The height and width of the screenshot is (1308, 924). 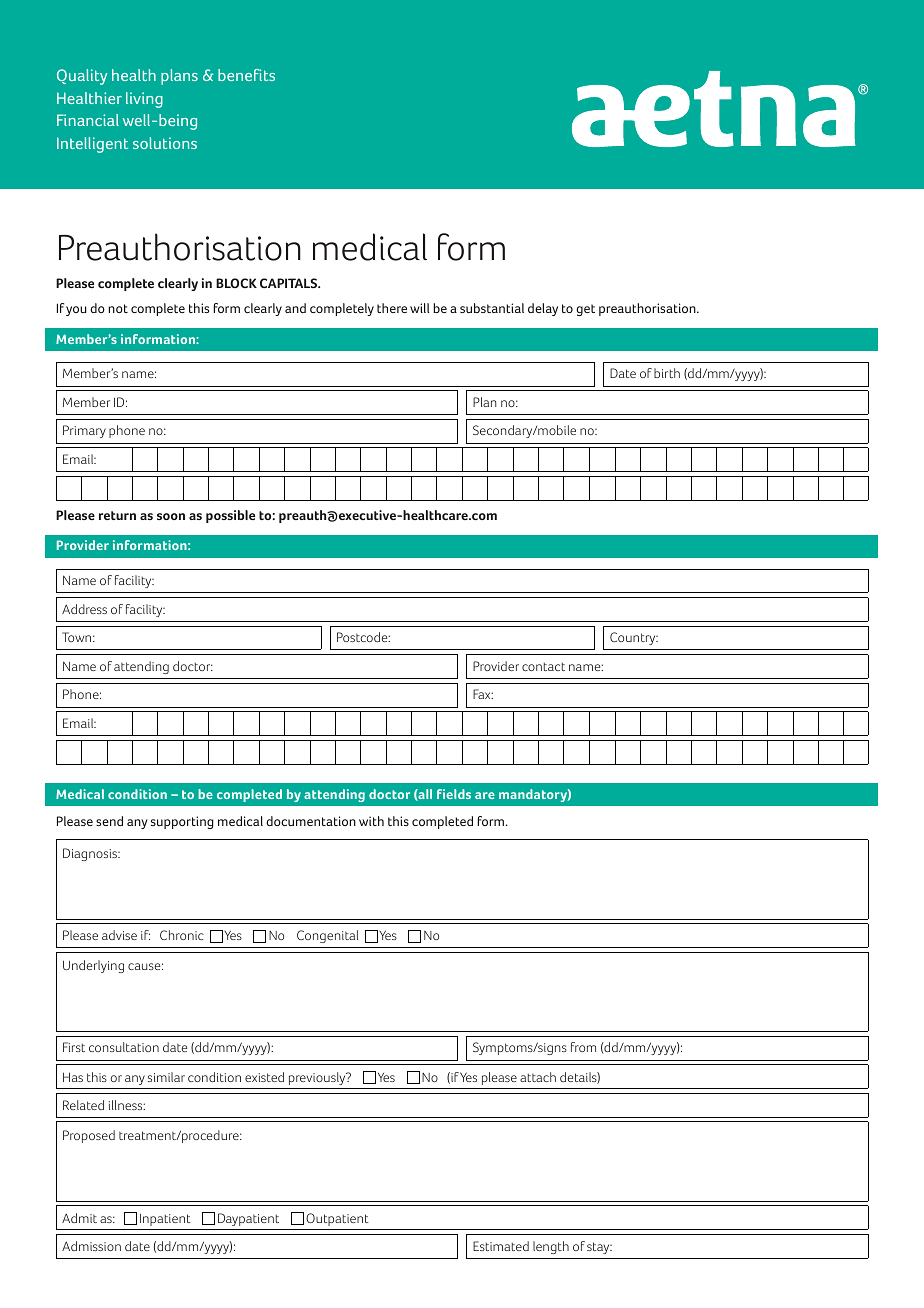 I want to click on benefits, so click(x=246, y=75).
